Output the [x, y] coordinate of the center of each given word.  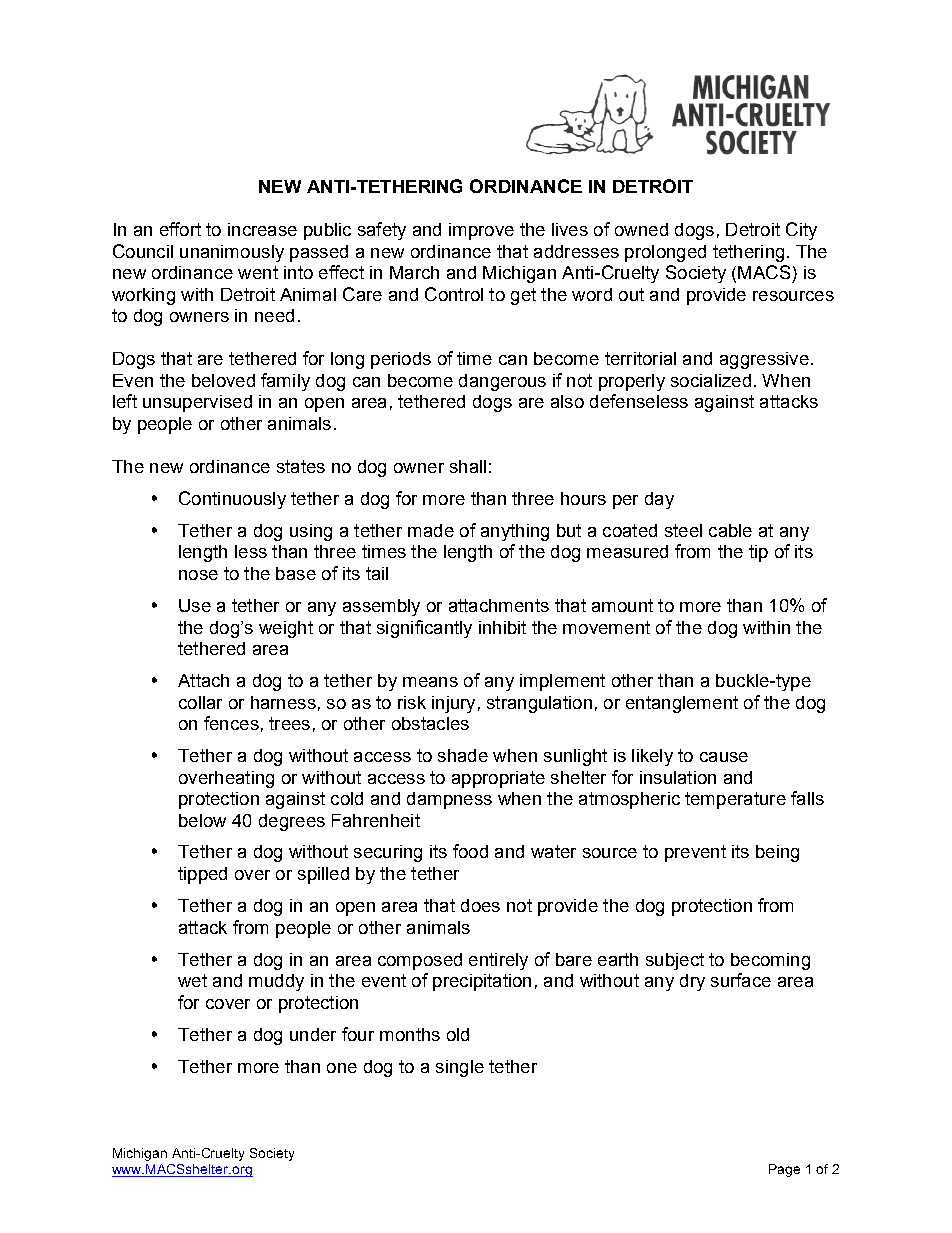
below [202, 820]
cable [730, 530]
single [460, 1068]
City [801, 231]
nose [198, 575]
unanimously [232, 253]
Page [784, 1170]
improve [481, 231]
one [342, 1068]
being [777, 853]
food [470, 851]
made [431, 530]
